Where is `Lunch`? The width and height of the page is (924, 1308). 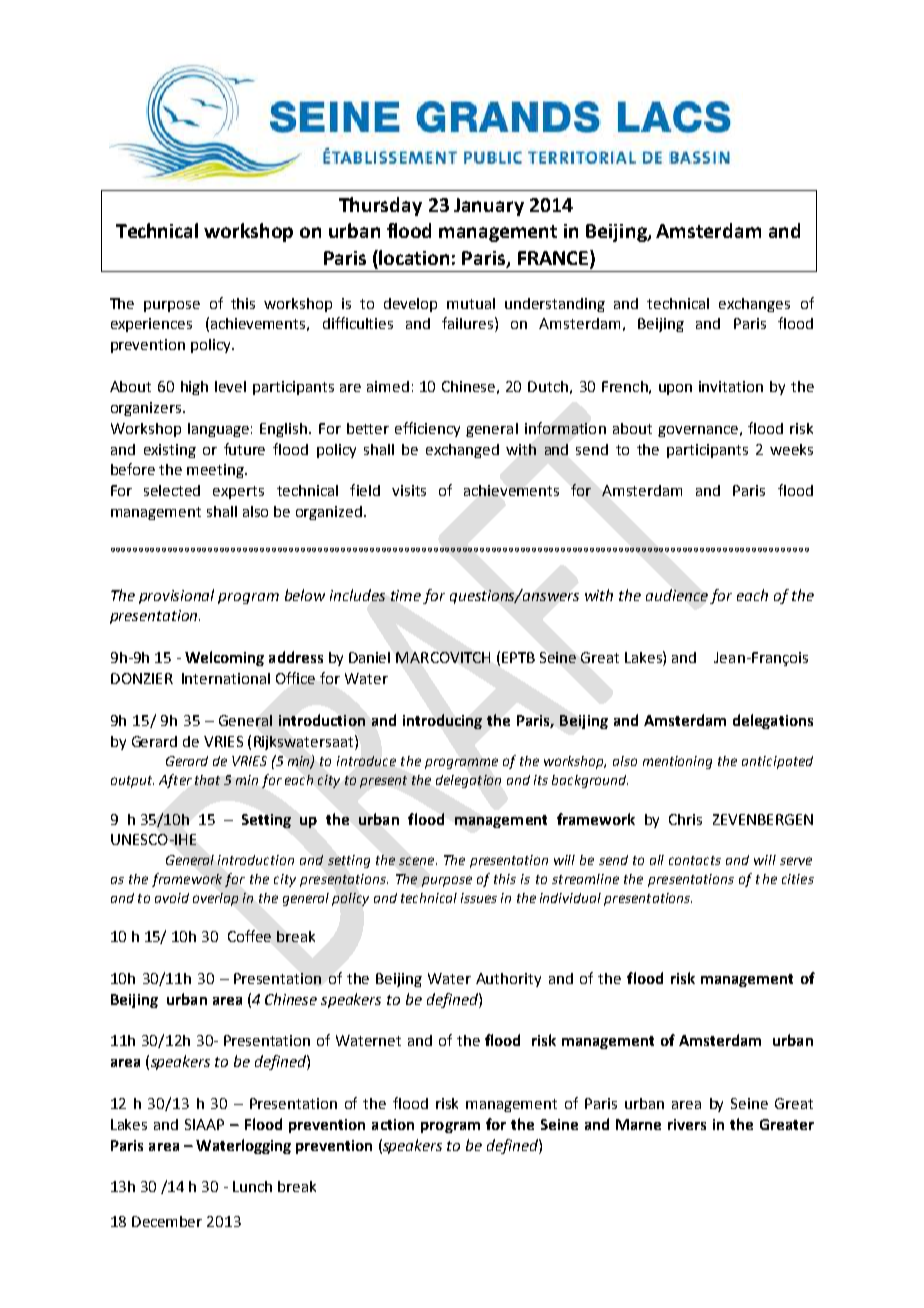
Lunch is located at coordinates (252, 1186).
